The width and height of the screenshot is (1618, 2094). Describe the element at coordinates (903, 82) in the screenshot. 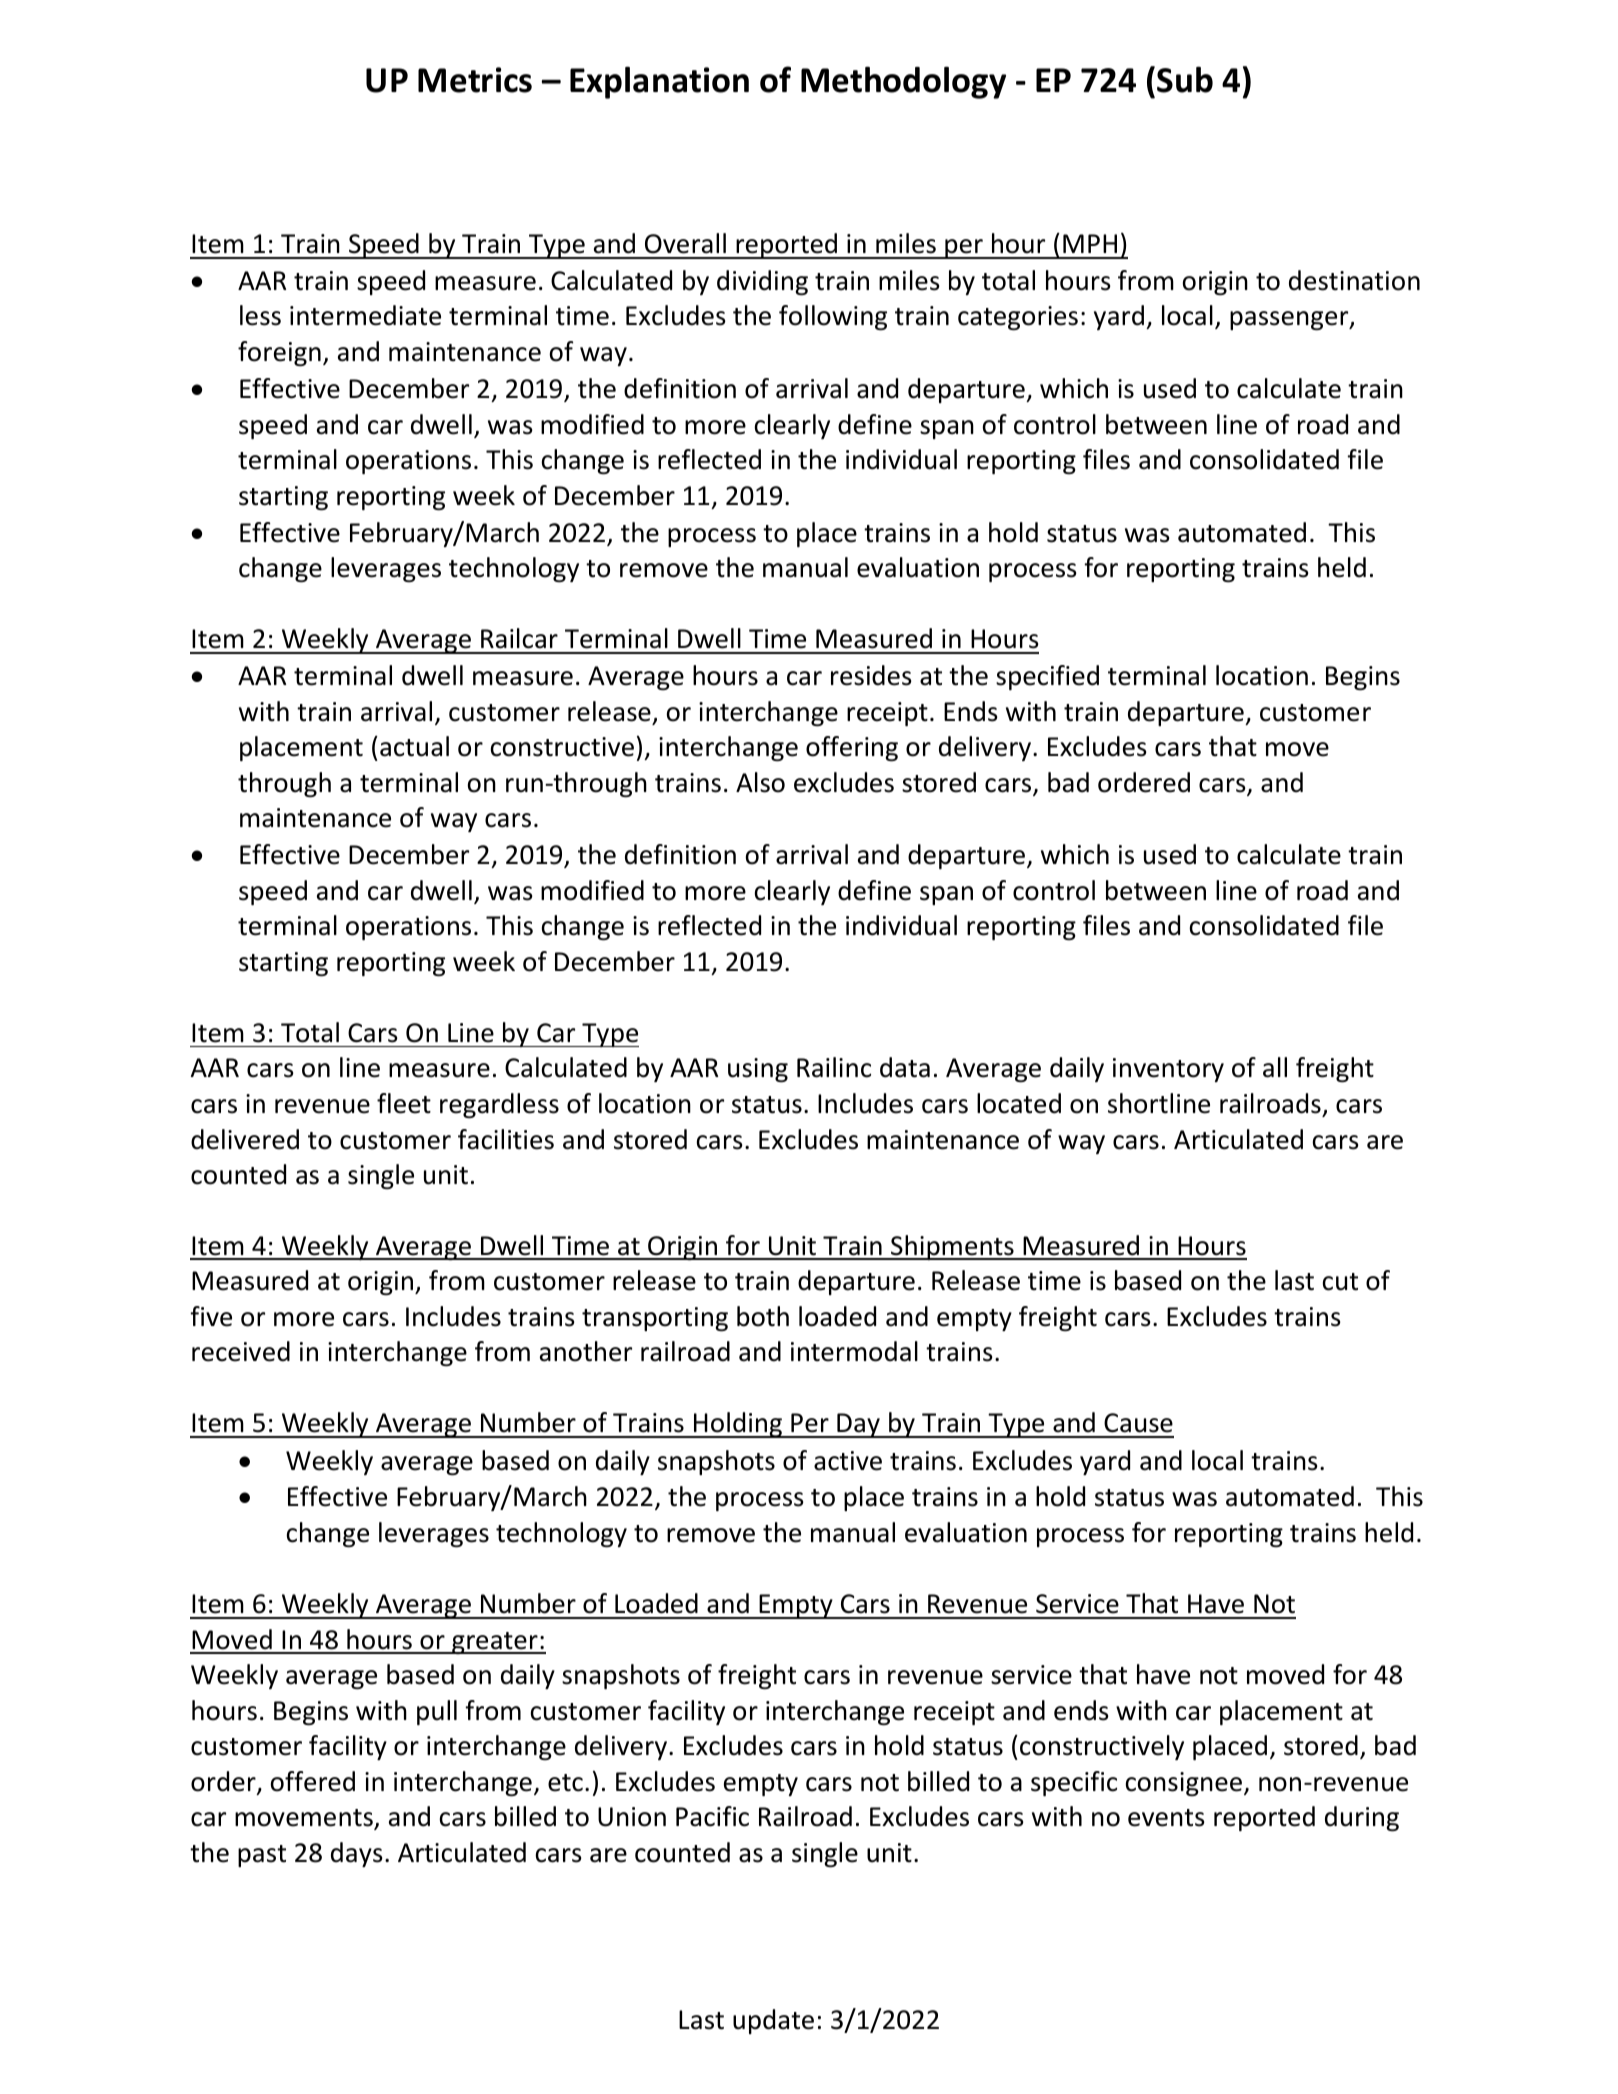

I see `Methodology` at that location.
